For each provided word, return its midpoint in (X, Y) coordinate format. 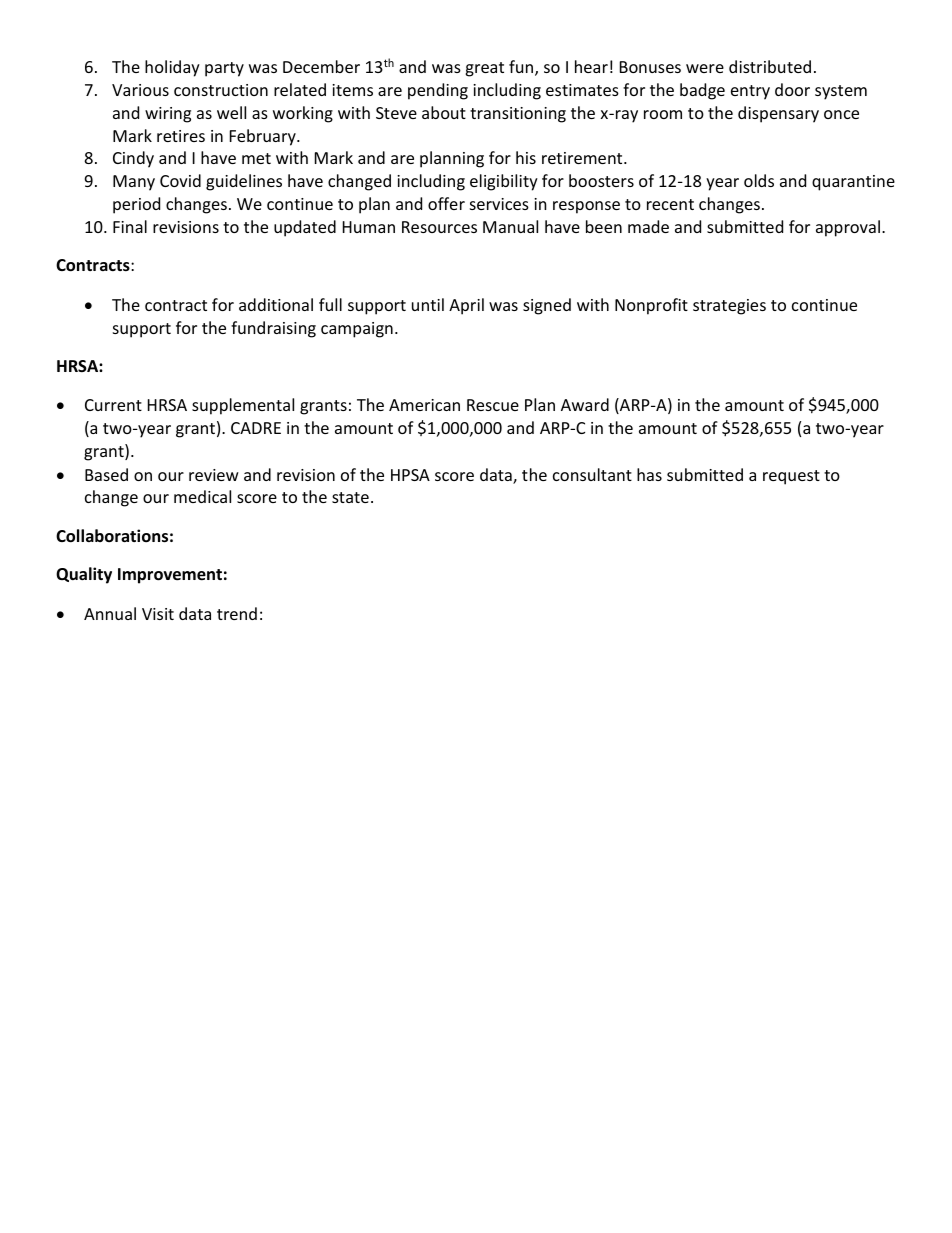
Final (130, 226)
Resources (439, 227)
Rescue (493, 405)
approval (848, 228)
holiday (172, 68)
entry (750, 92)
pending (438, 91)
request (791, 477)
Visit (158, 614)
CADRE (256, 428)
